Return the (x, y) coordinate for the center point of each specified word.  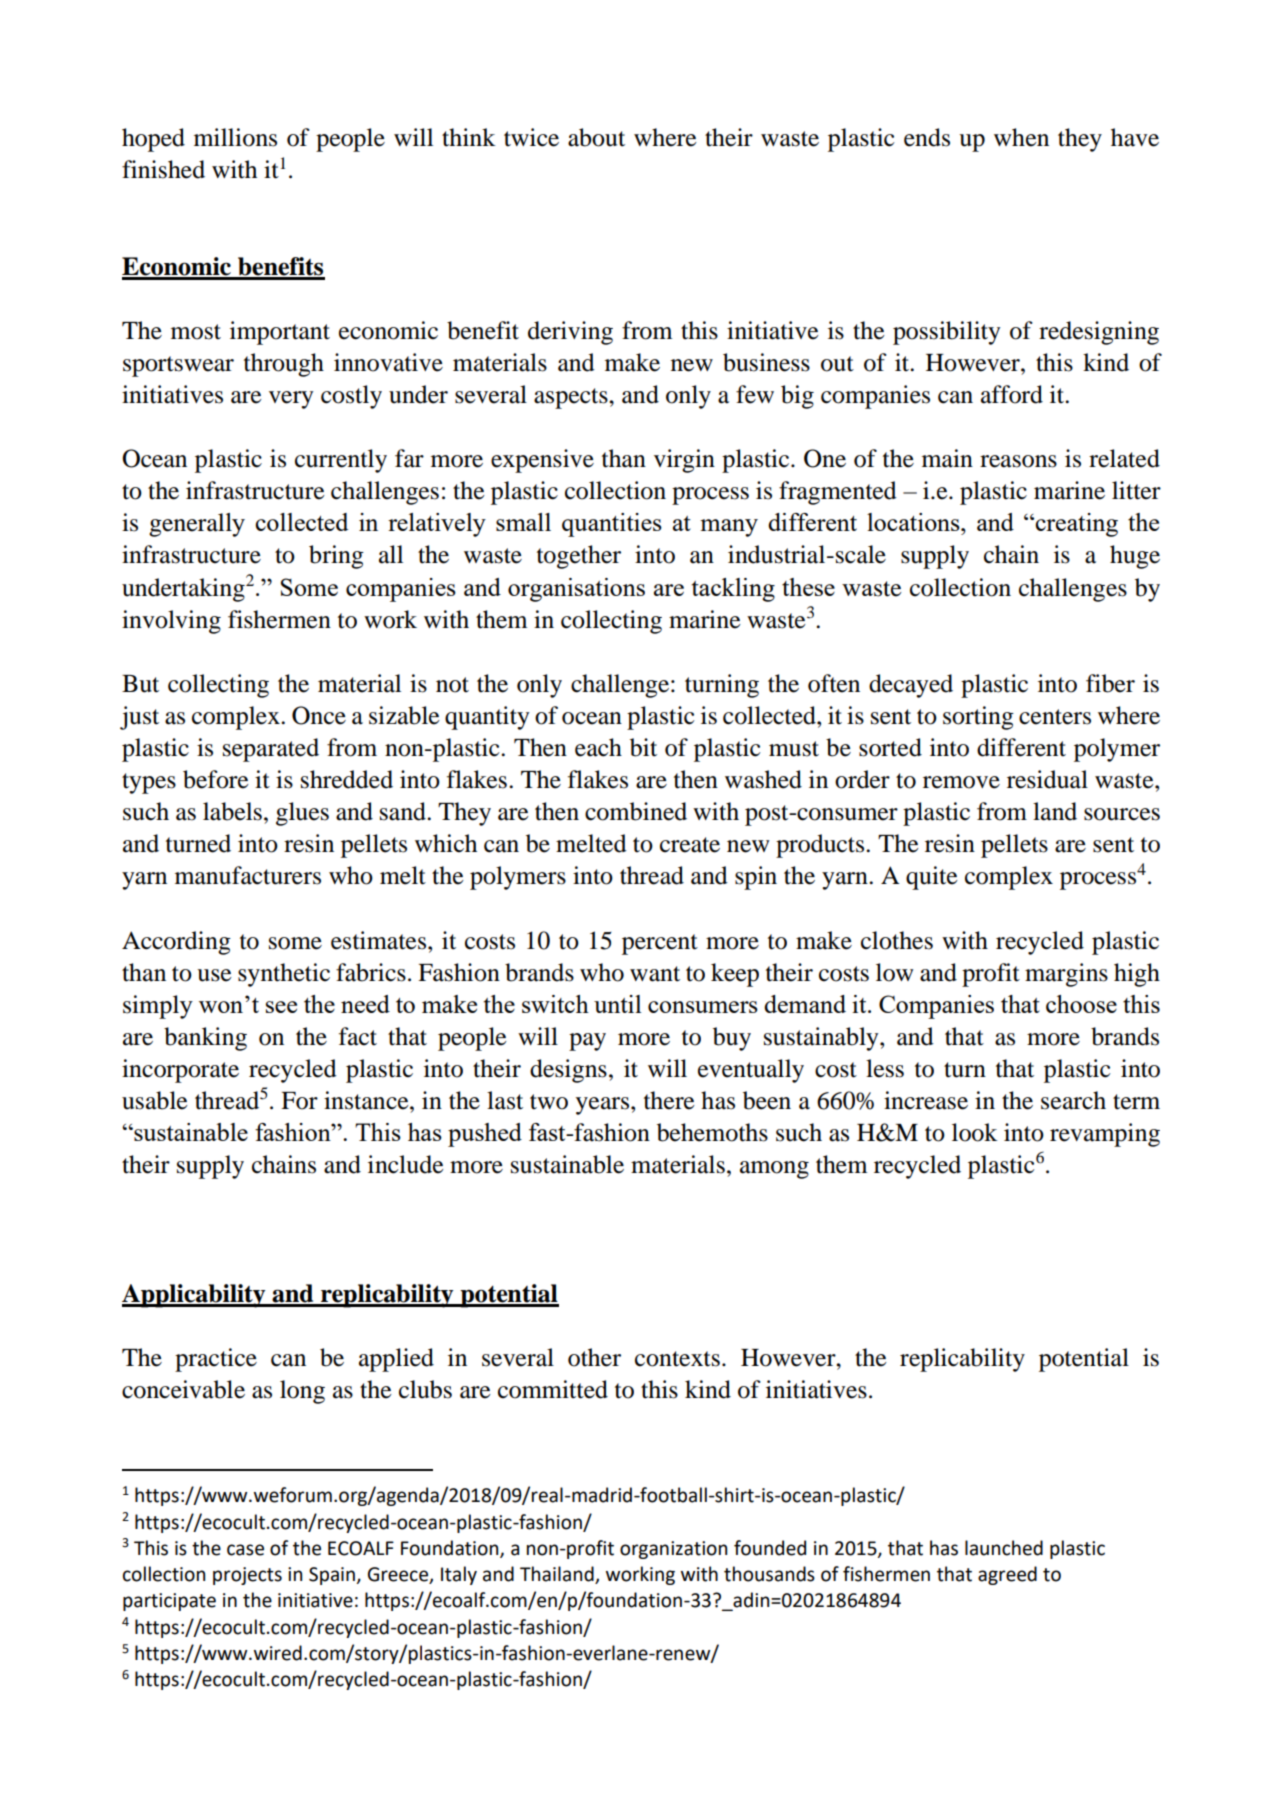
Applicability (195, 1296)
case (245, 1550)
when (1021, 137)
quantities (612, 525)
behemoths (712, 1132)
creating (1076, 525)
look (975, 1132)
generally (197, 525)
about (596, 137)
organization (673, 1550)
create (690, 845)
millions (235, 137)
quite (932, 878)
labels (232, 811)
